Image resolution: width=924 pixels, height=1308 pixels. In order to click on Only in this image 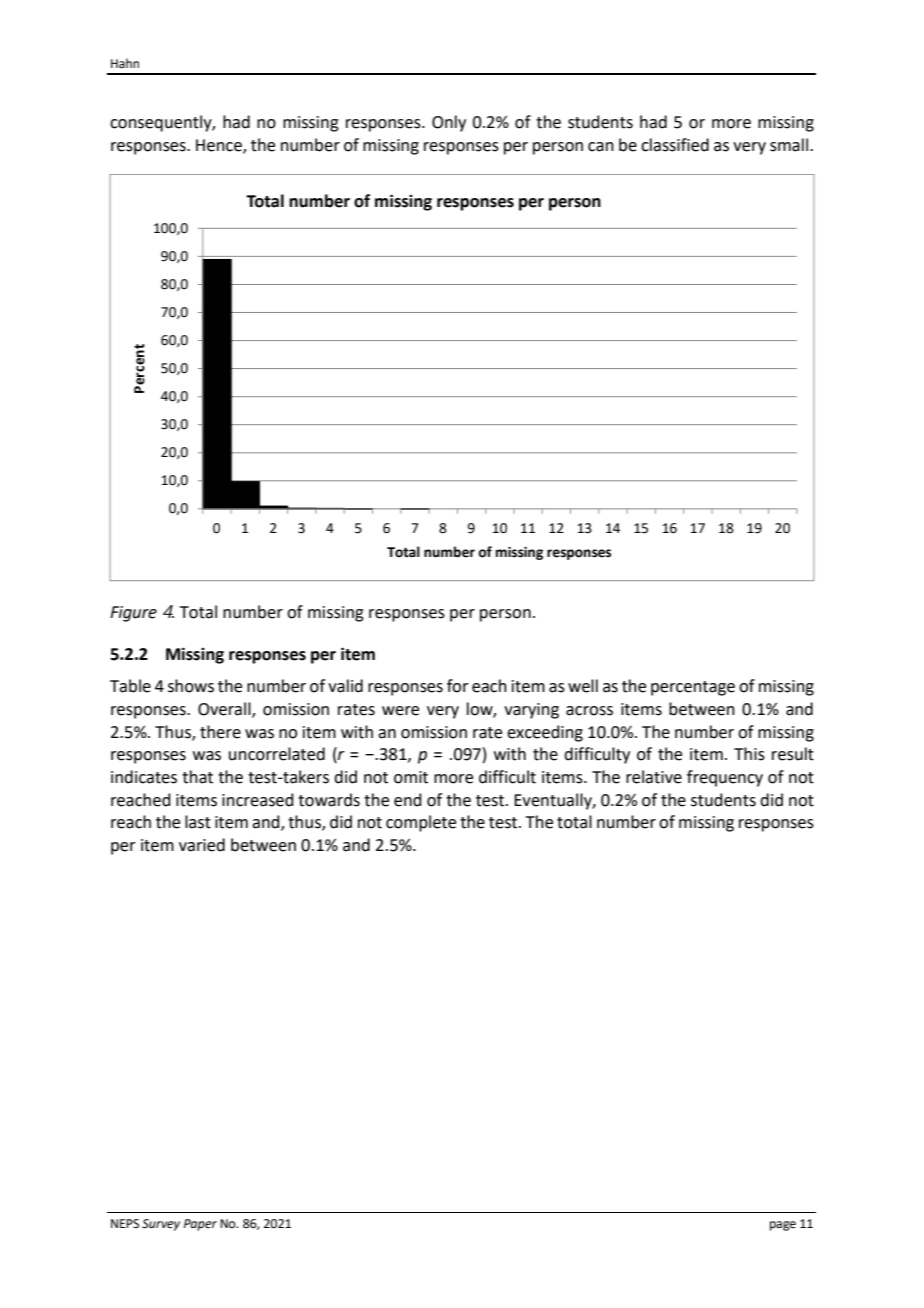, I will do `click(449, 123)`.
